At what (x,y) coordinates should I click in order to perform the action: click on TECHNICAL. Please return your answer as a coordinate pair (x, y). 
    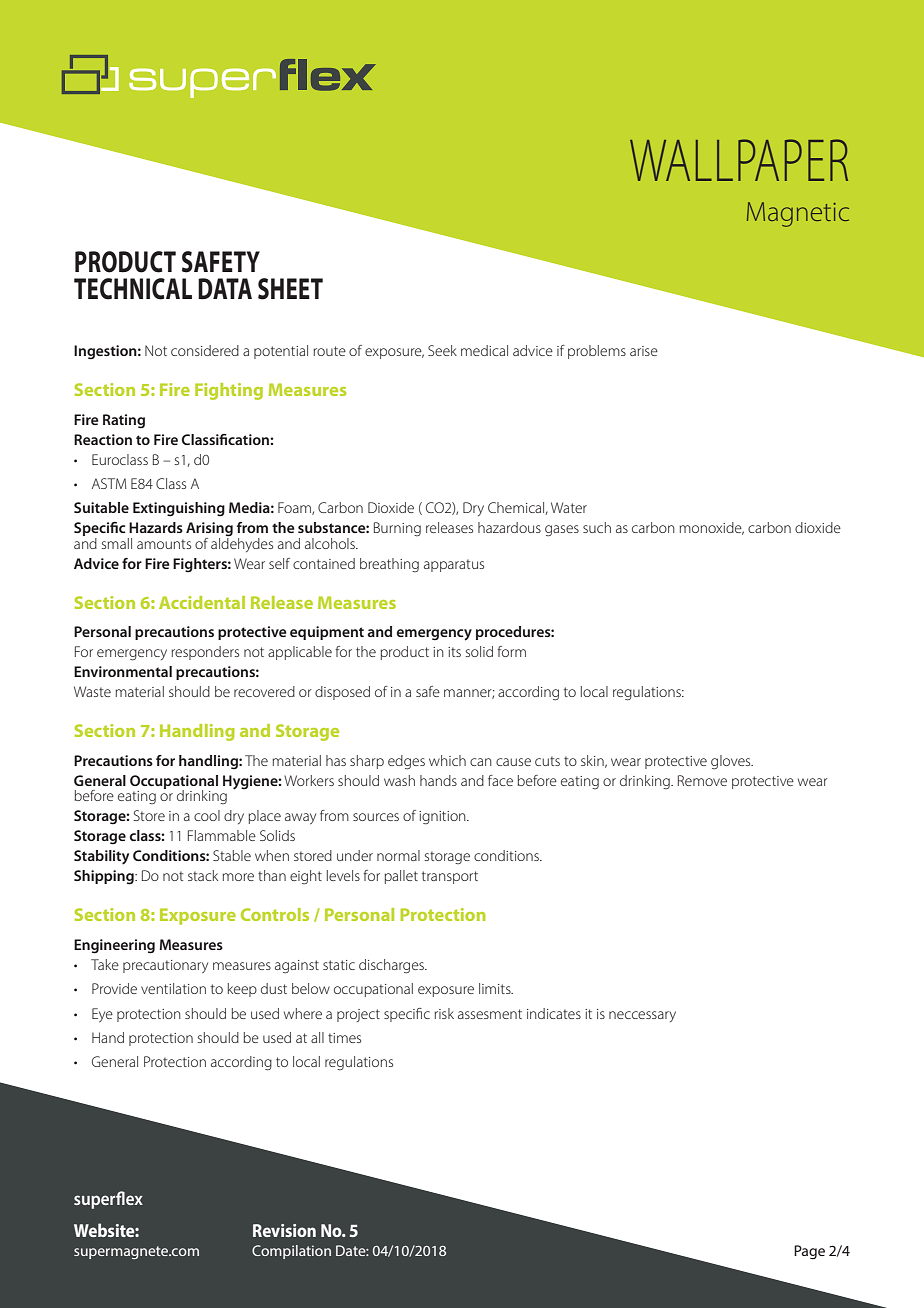
    Looking at the image, I should click on (133, 289).
